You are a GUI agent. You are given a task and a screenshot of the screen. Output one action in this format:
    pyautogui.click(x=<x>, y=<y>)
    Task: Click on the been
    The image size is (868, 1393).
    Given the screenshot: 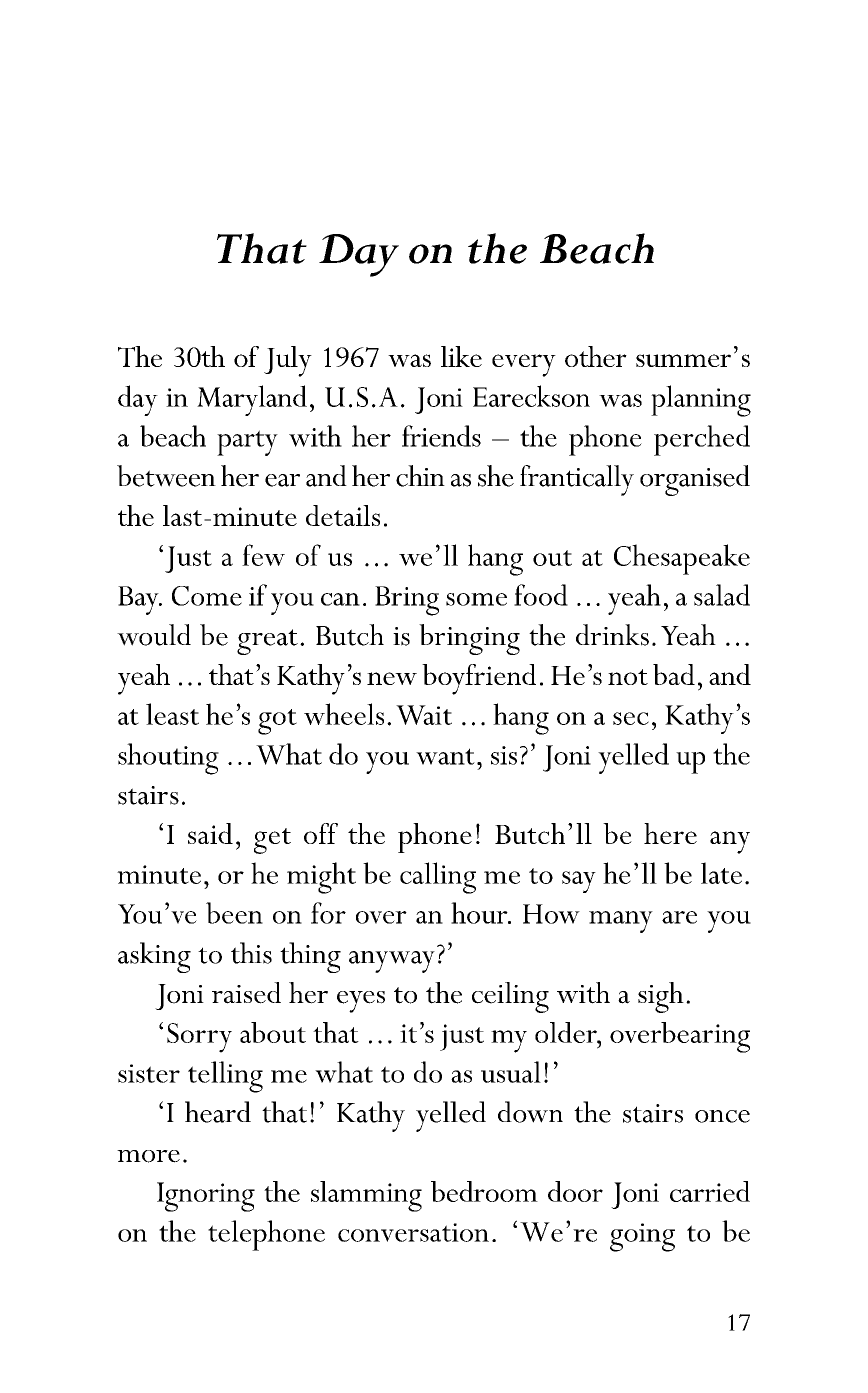 What is the action you would take?
    pyautogui.click(x=234, y=913)
